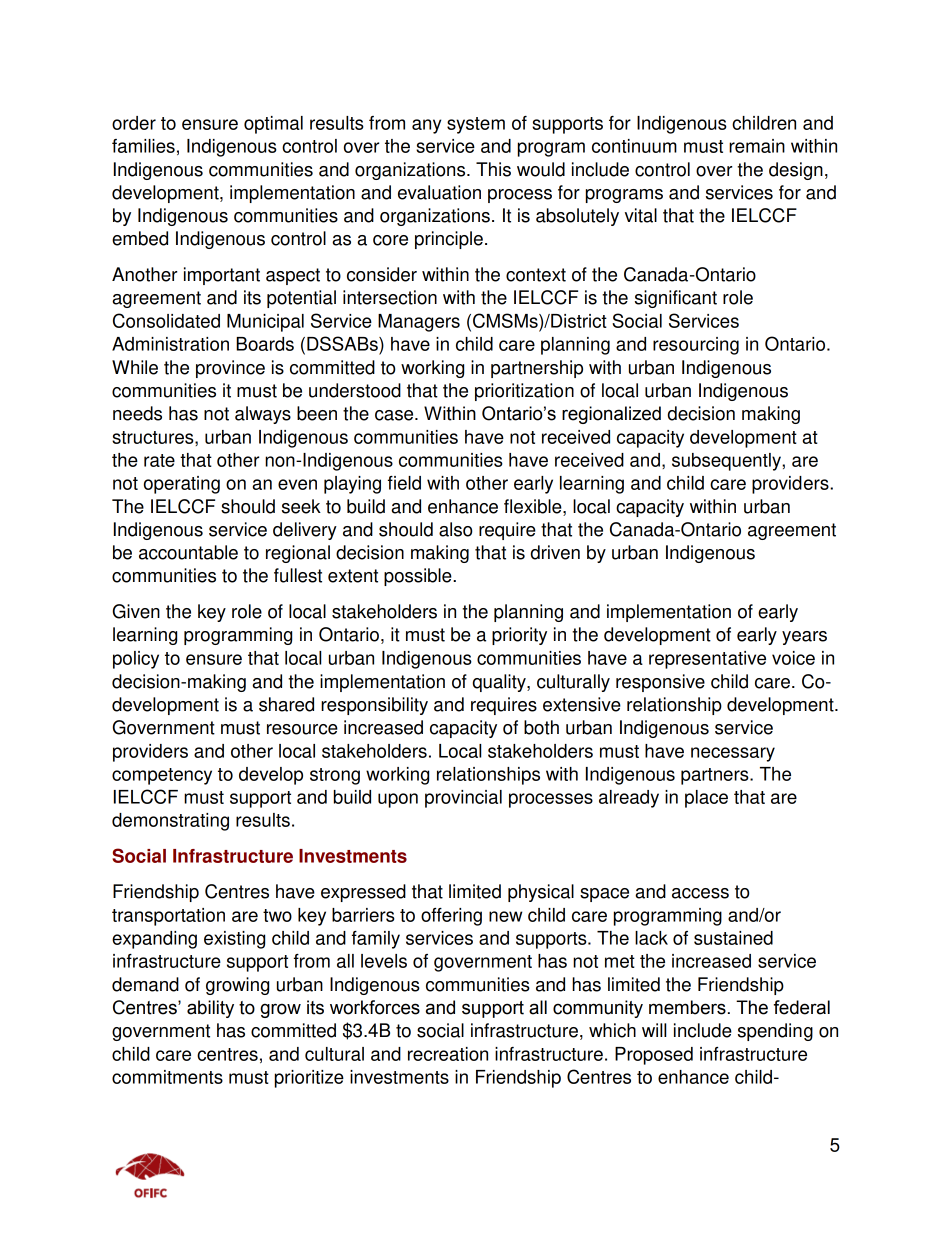 This page has height=1233, width=952. What do you see at coordinates (273, 125) in the page?
I see `optimal` at bounding box center [273, 125].
